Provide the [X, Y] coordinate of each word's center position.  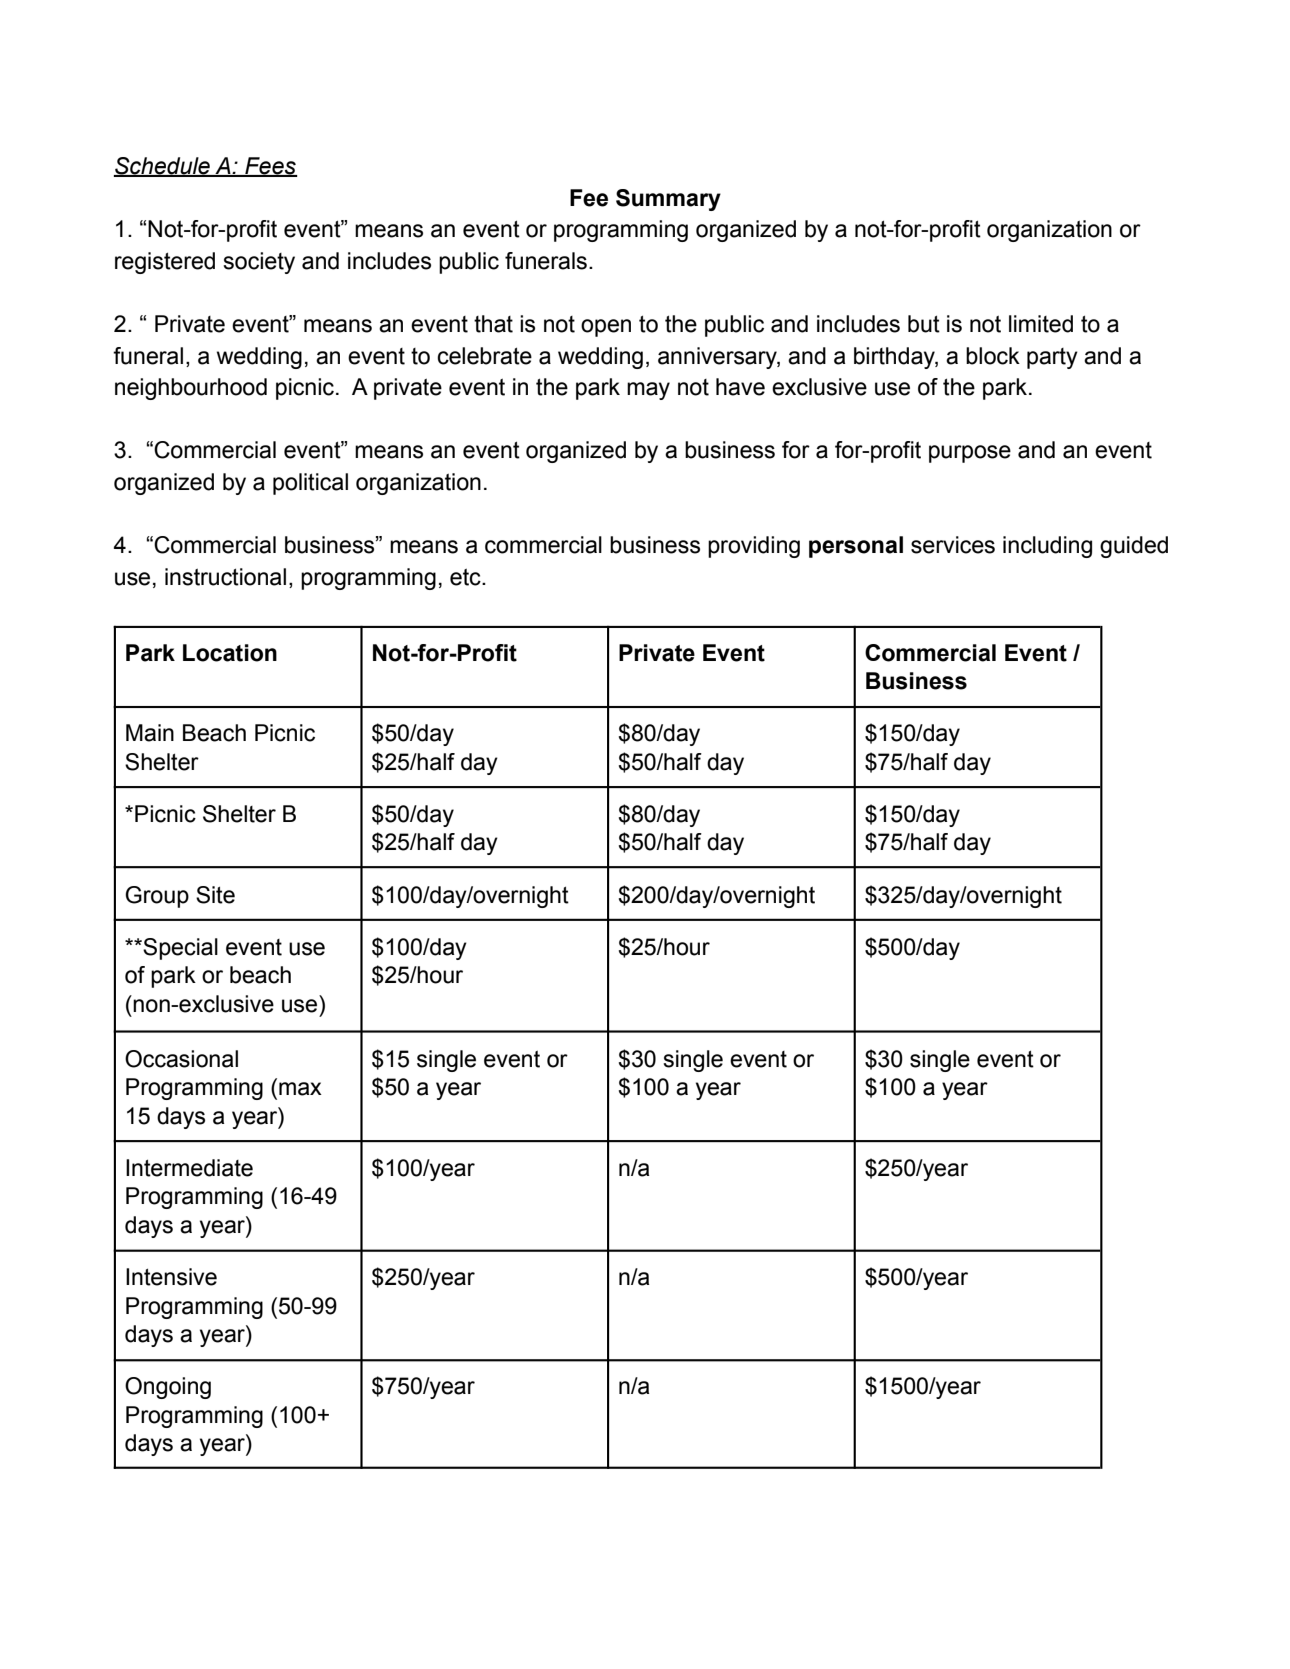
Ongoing [168, 1388]
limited [1041, 324]
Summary [668, 200]
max [300, 1089]
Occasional [181, 1059]
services [953, 545]
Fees [270, 167]
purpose [970, 454]
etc [466, 577]
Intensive [171, 1277]
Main [150, 733]
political [310, 484]
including [1047, 547]
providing [754, 547]
